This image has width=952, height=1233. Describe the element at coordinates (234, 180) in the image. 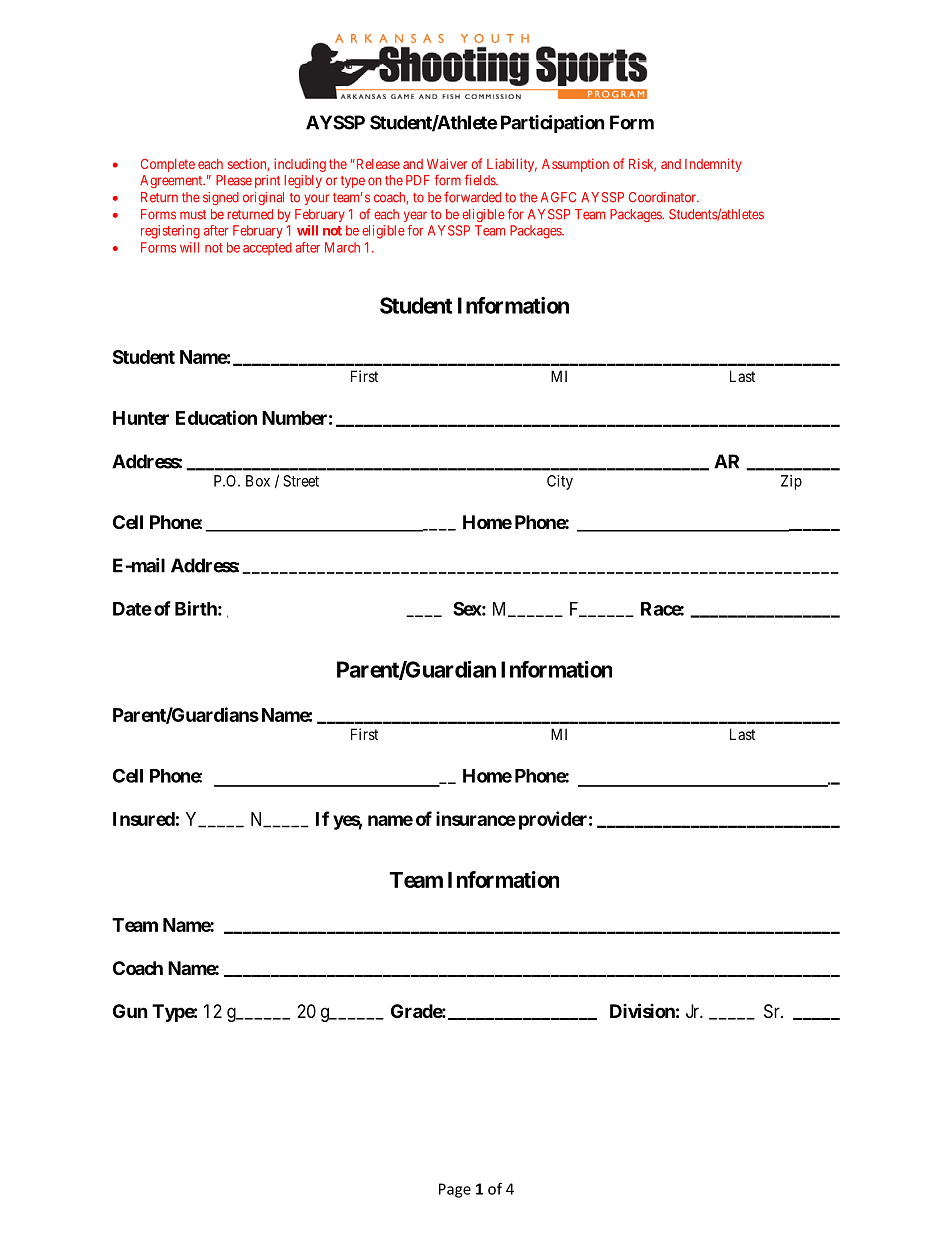

I see `Please` at that location.
